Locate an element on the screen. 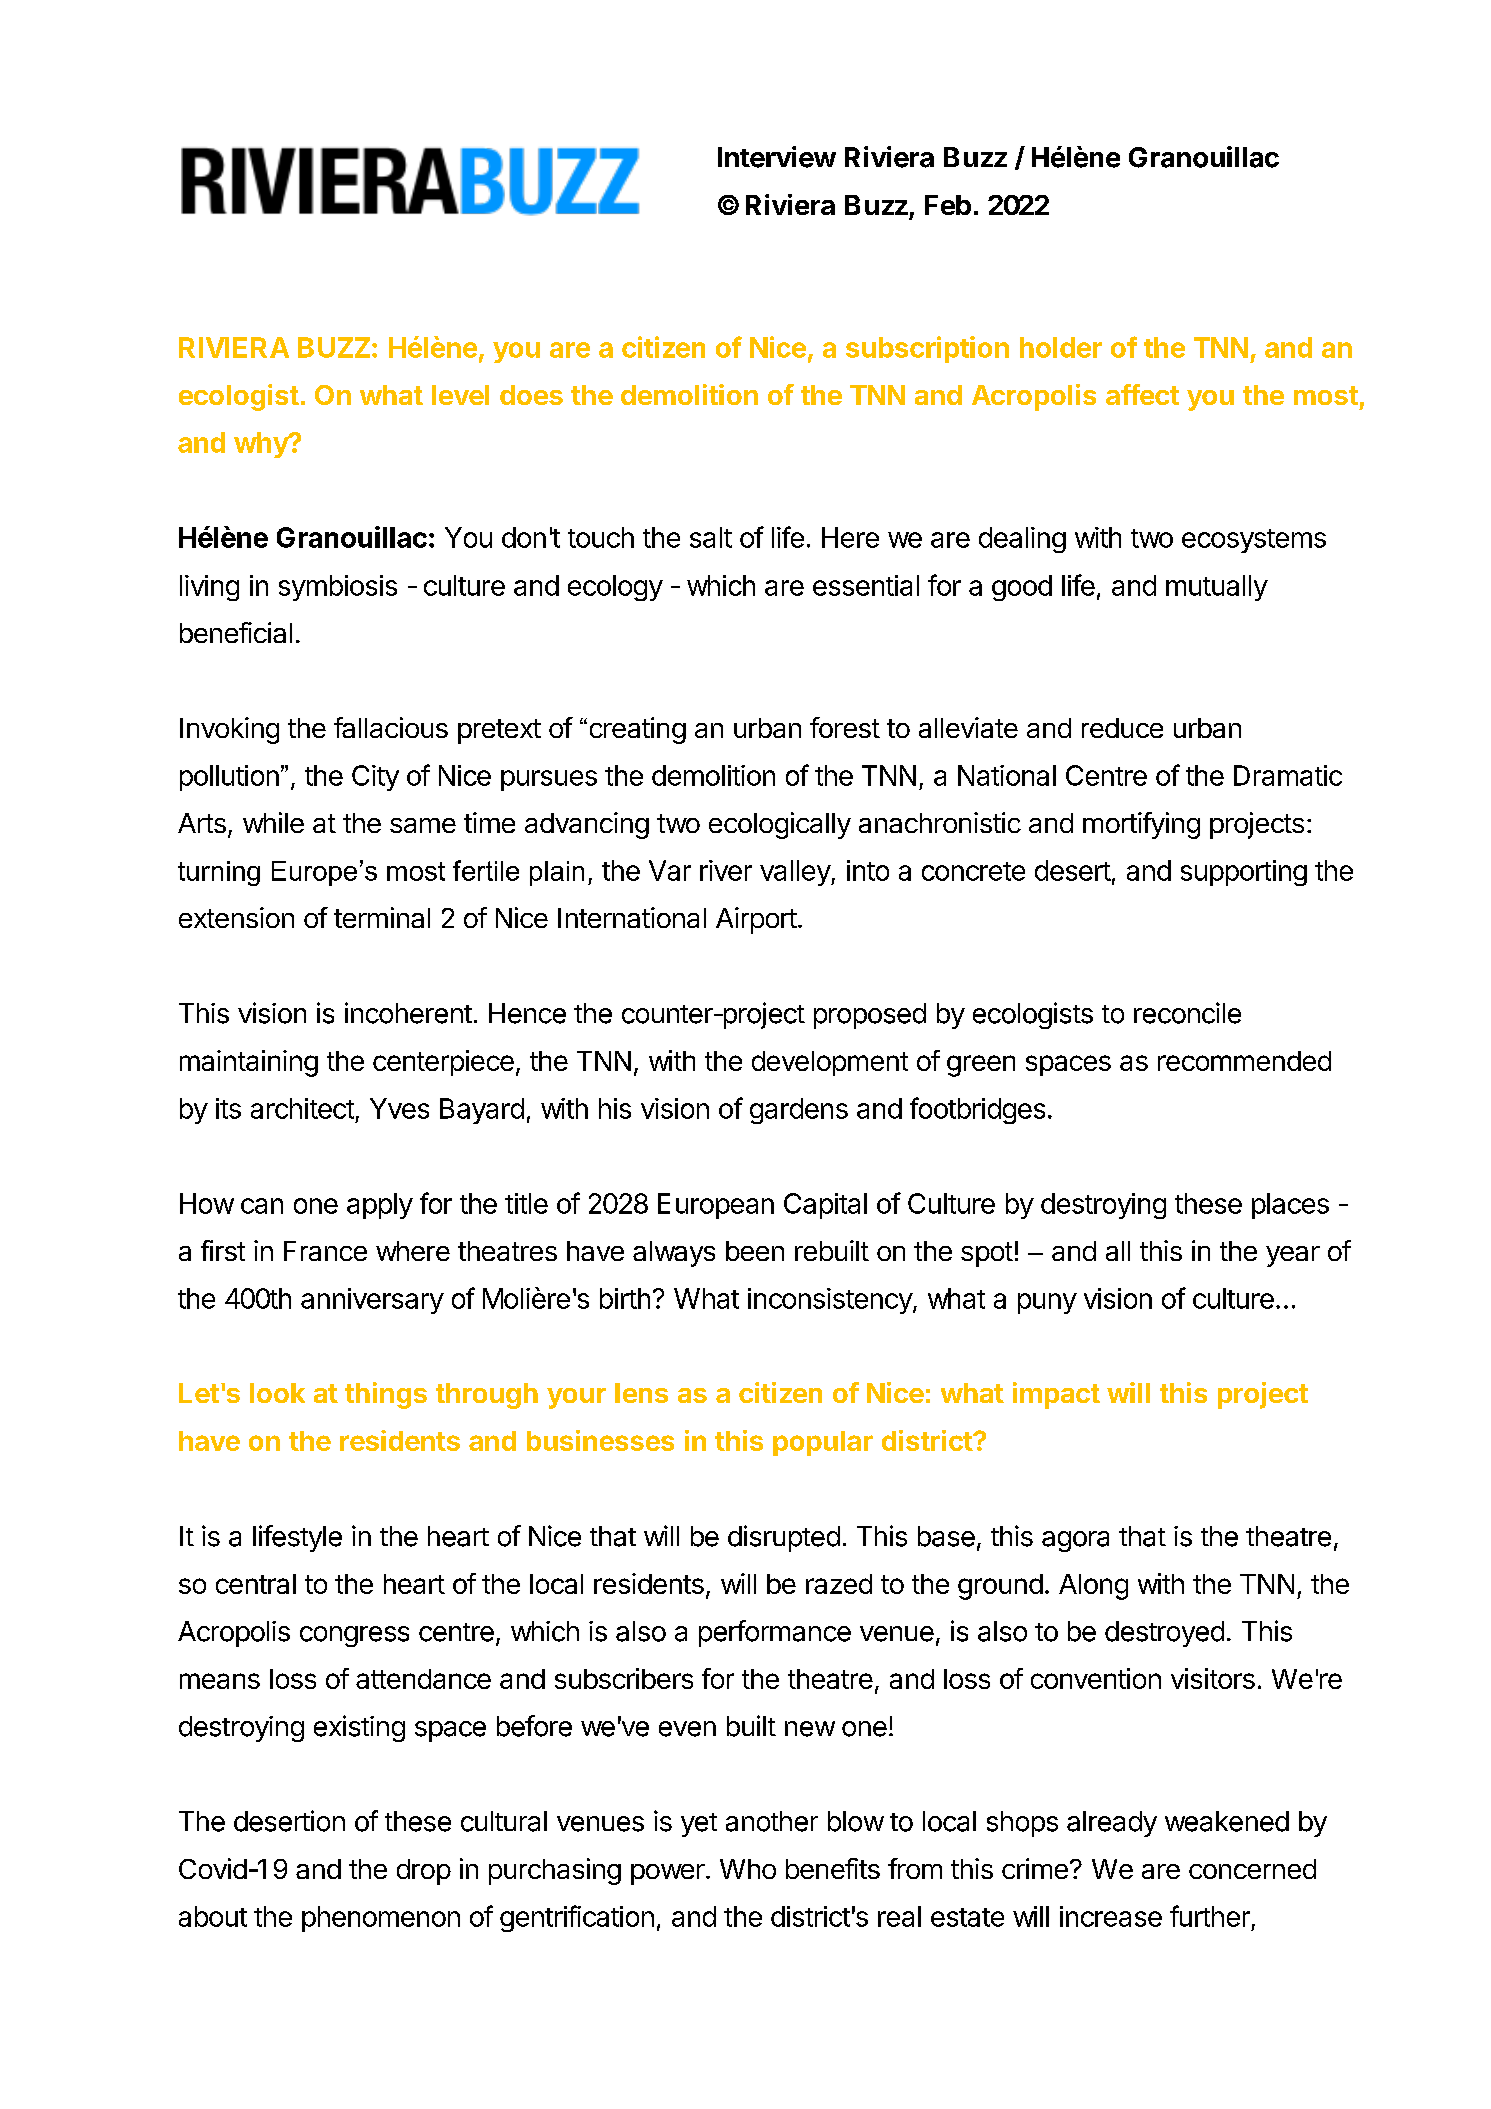 The height and width of the screenshot is (2109, 1491). been is located at coordinates (755, 1251).
